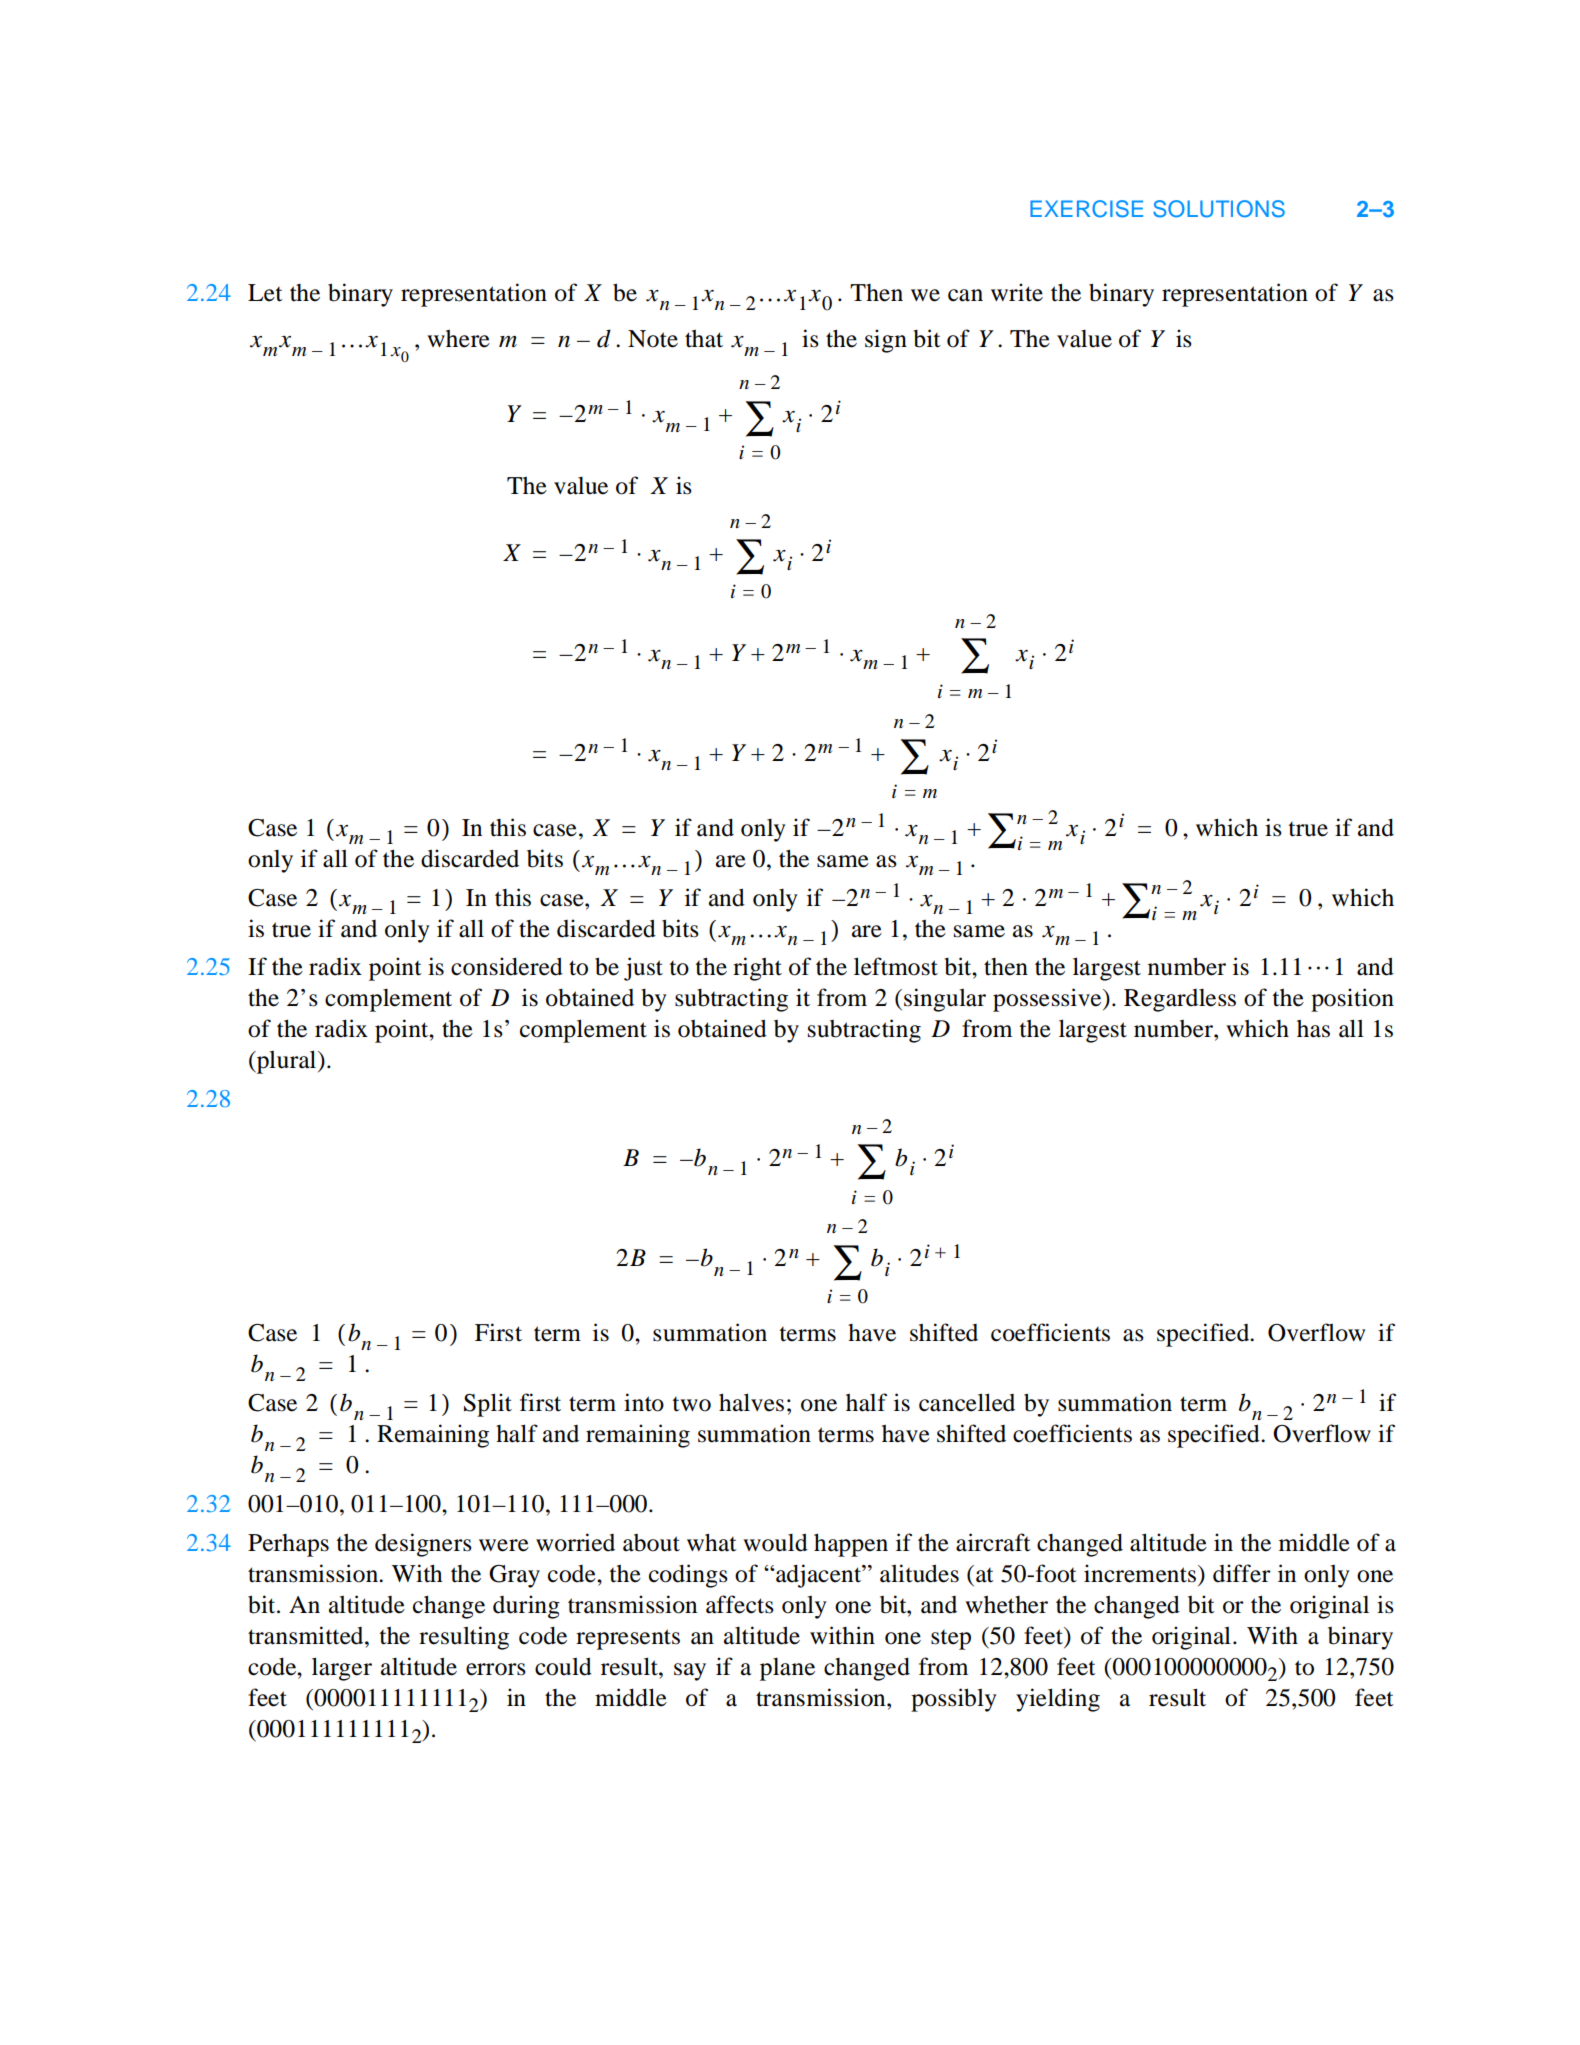 Image resolution: width=1580 pixels, height=2045 pixels. Describe the element at coordinates (342, 1669) in the screenshot. I see `larger` at that location.
